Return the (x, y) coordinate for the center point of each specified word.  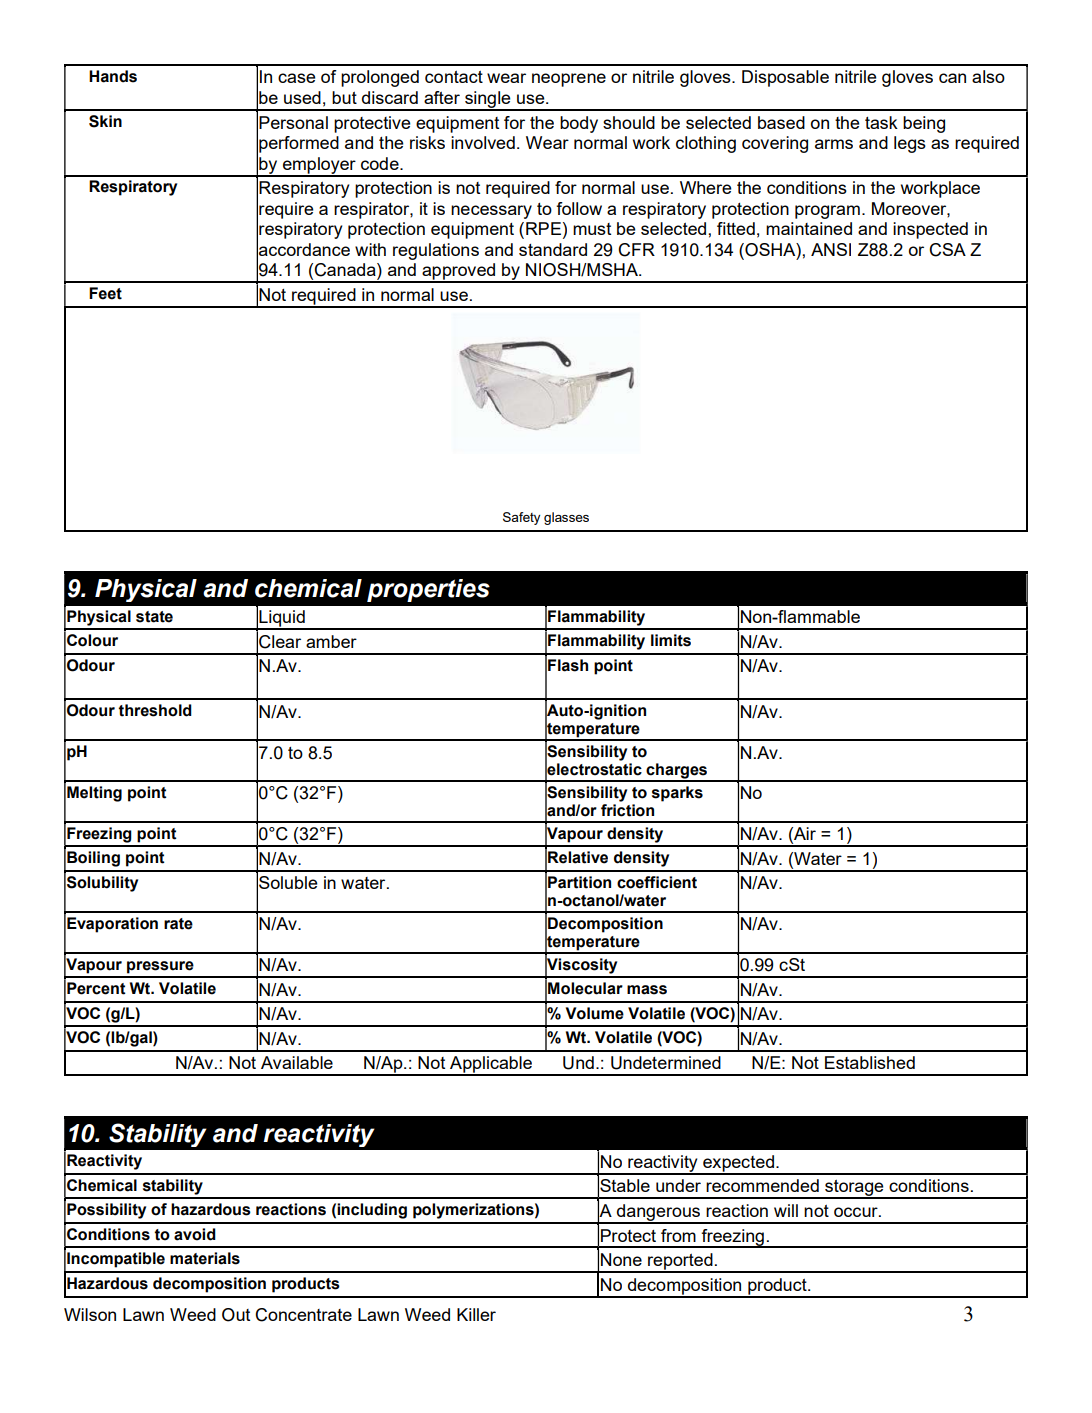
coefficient (657, 882)
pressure (160, 967)
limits (671, 640)
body (579, 124)
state (154, 617)
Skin (105, 121)
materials (205, 1258)
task (881, 122)
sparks (677, 794)
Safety (521, 518)
